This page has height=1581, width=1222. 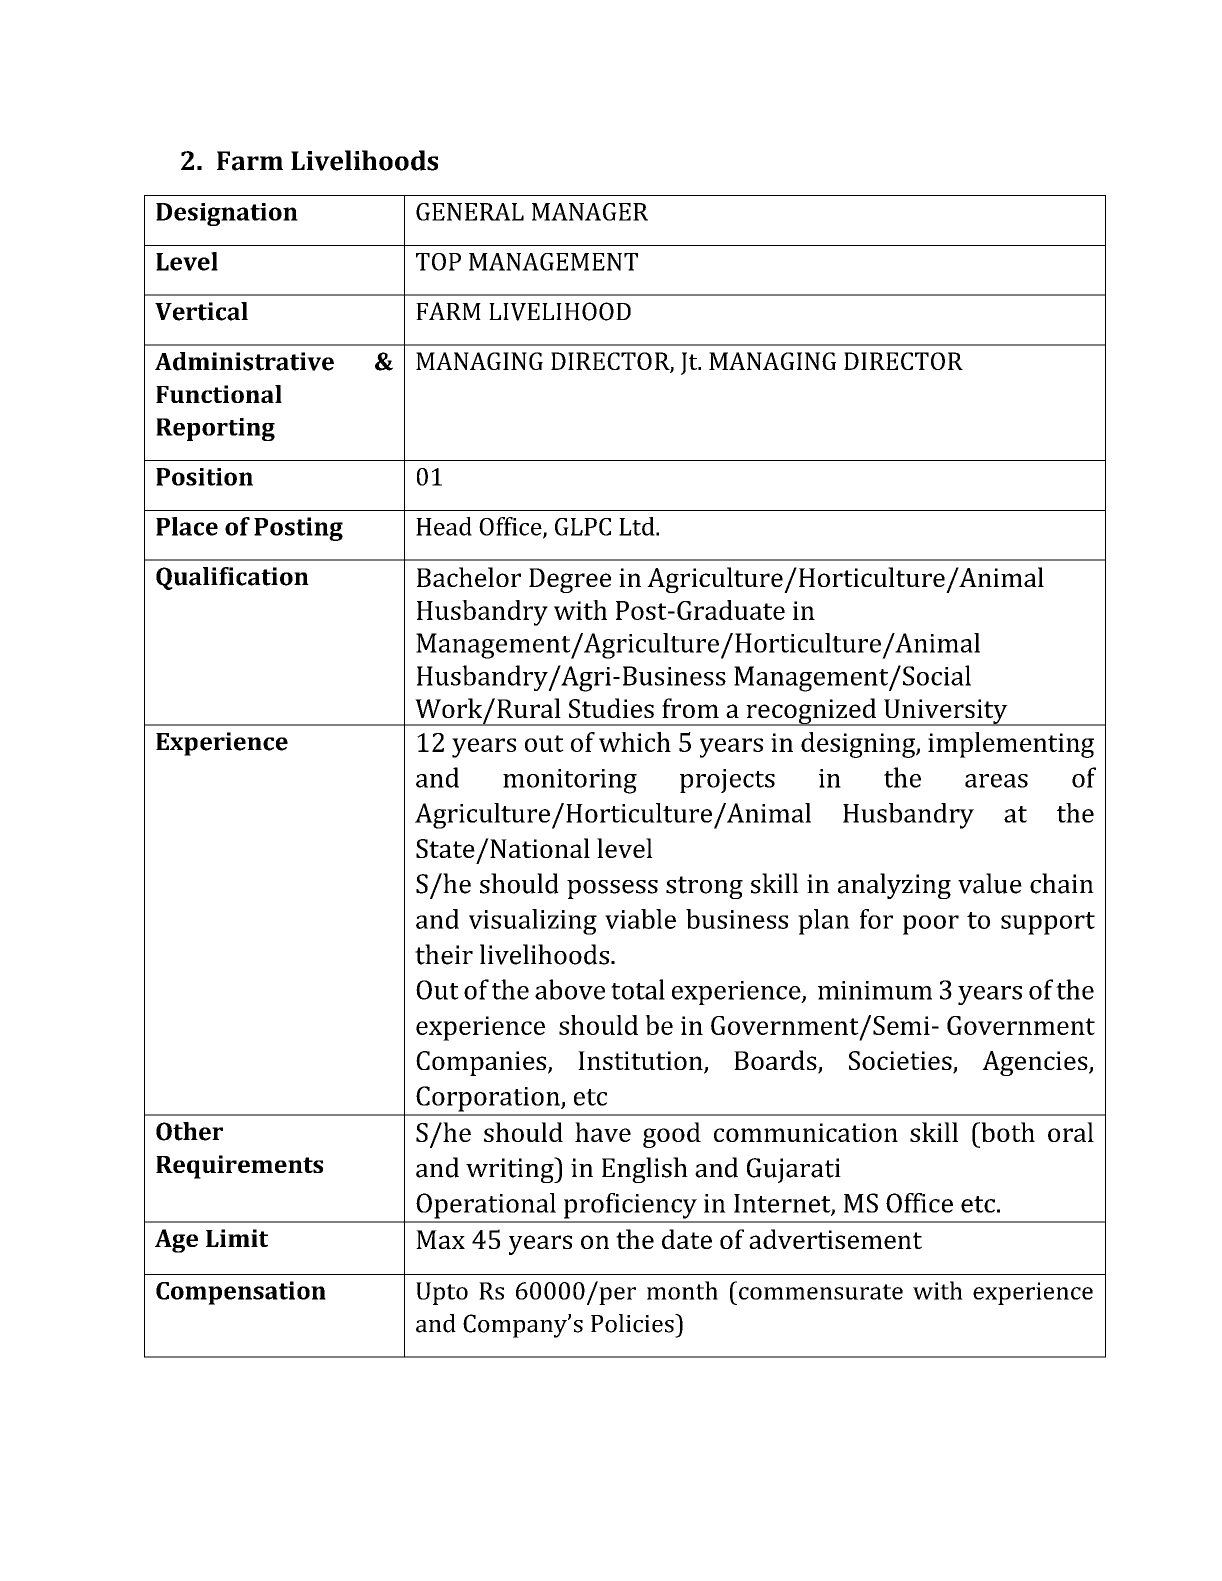 What do you see at coordinates (635, 742) in the page?
I see `which` at bounding box center [635, 742].
